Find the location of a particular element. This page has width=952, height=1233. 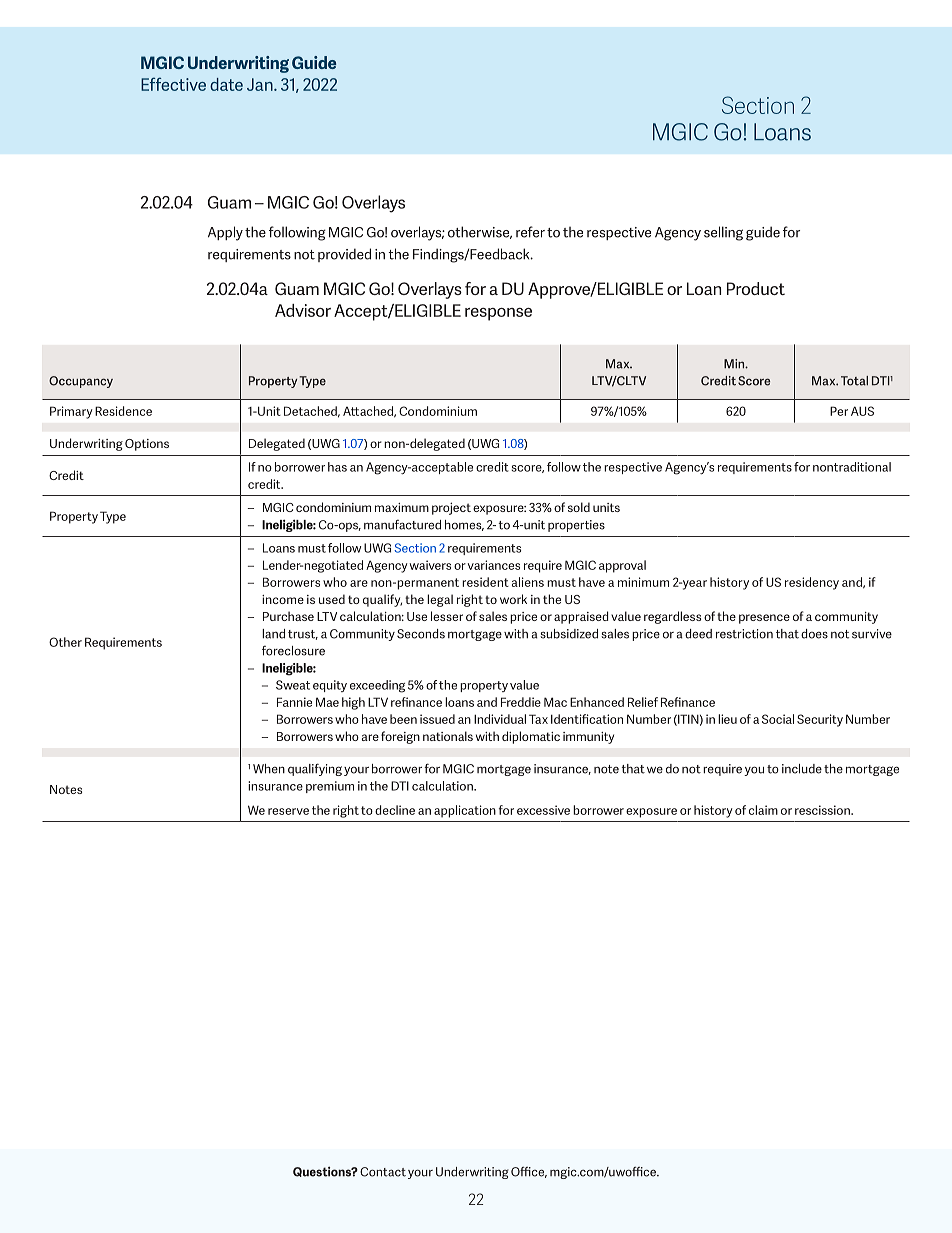

rescission is located at coordinates (823, 810).
